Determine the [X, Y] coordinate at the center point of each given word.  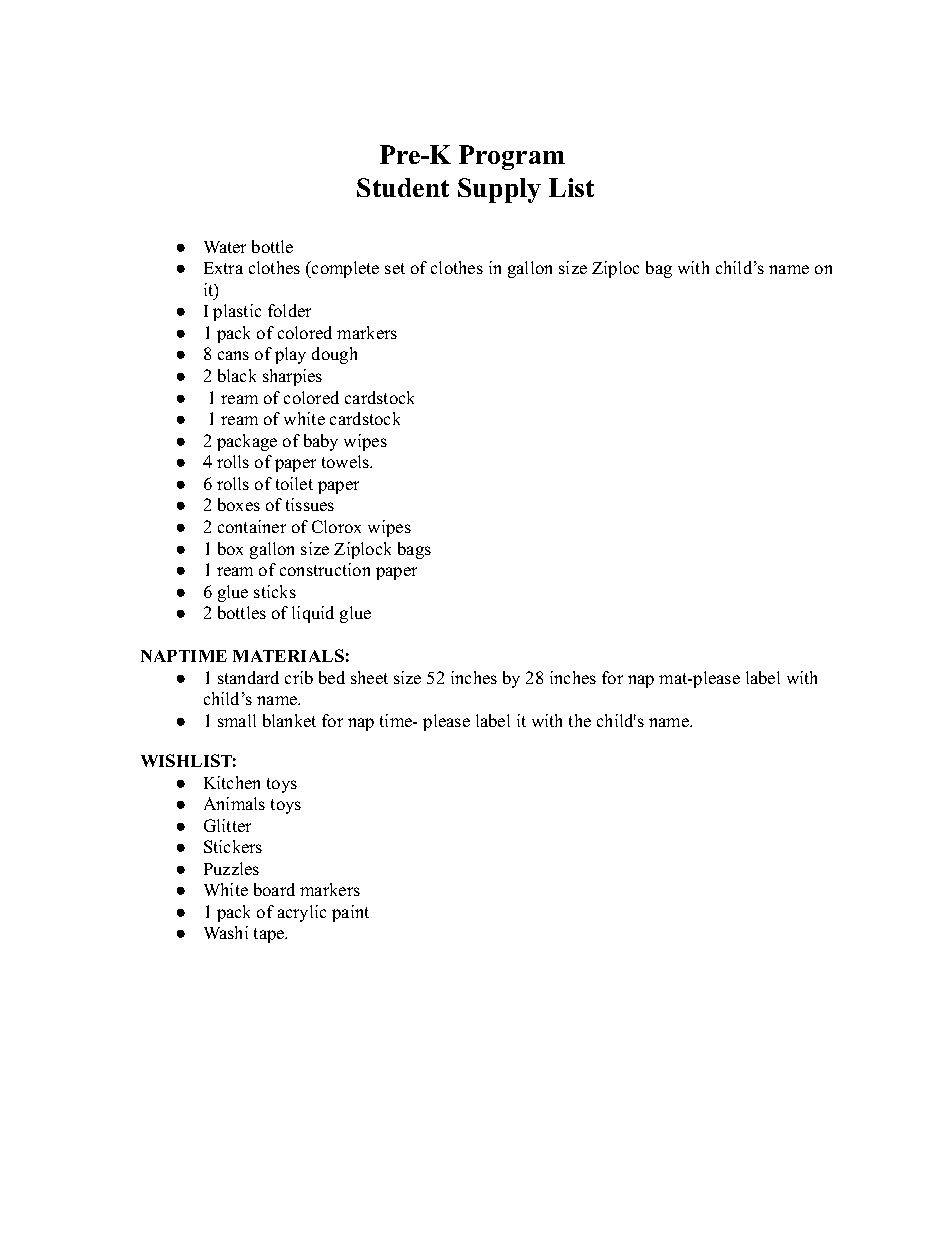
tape [270, 935]
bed [332, 677]
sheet [369, 677]
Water [225, 247]
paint [350, 913]
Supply [499, 190]
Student [403, 187]
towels [347, 461]
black [237, 375]
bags [414, 550]
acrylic [302, 913]
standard [248, 677]
